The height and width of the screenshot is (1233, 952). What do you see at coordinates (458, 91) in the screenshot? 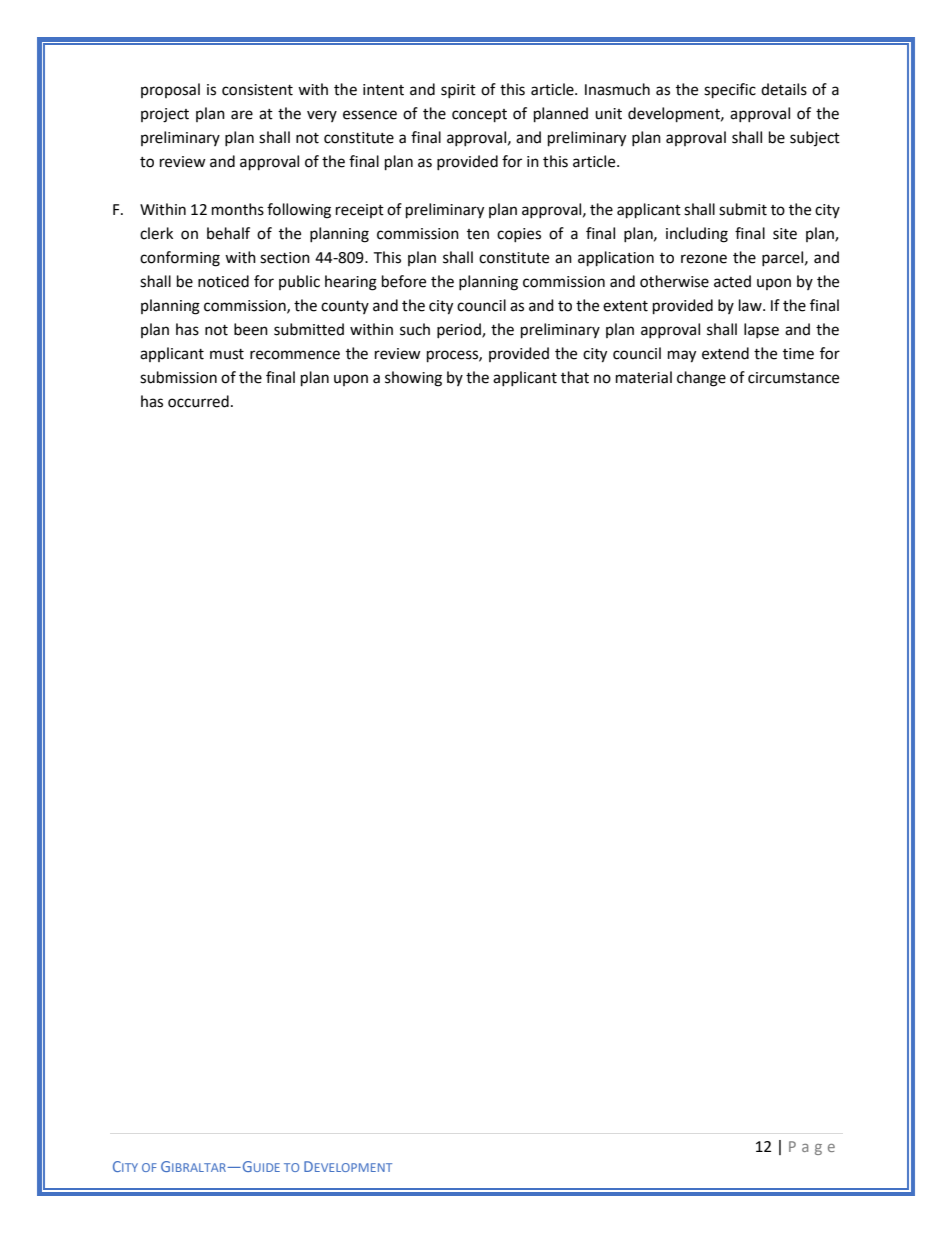
I see `spirit` at bounding box center [458, 91].
